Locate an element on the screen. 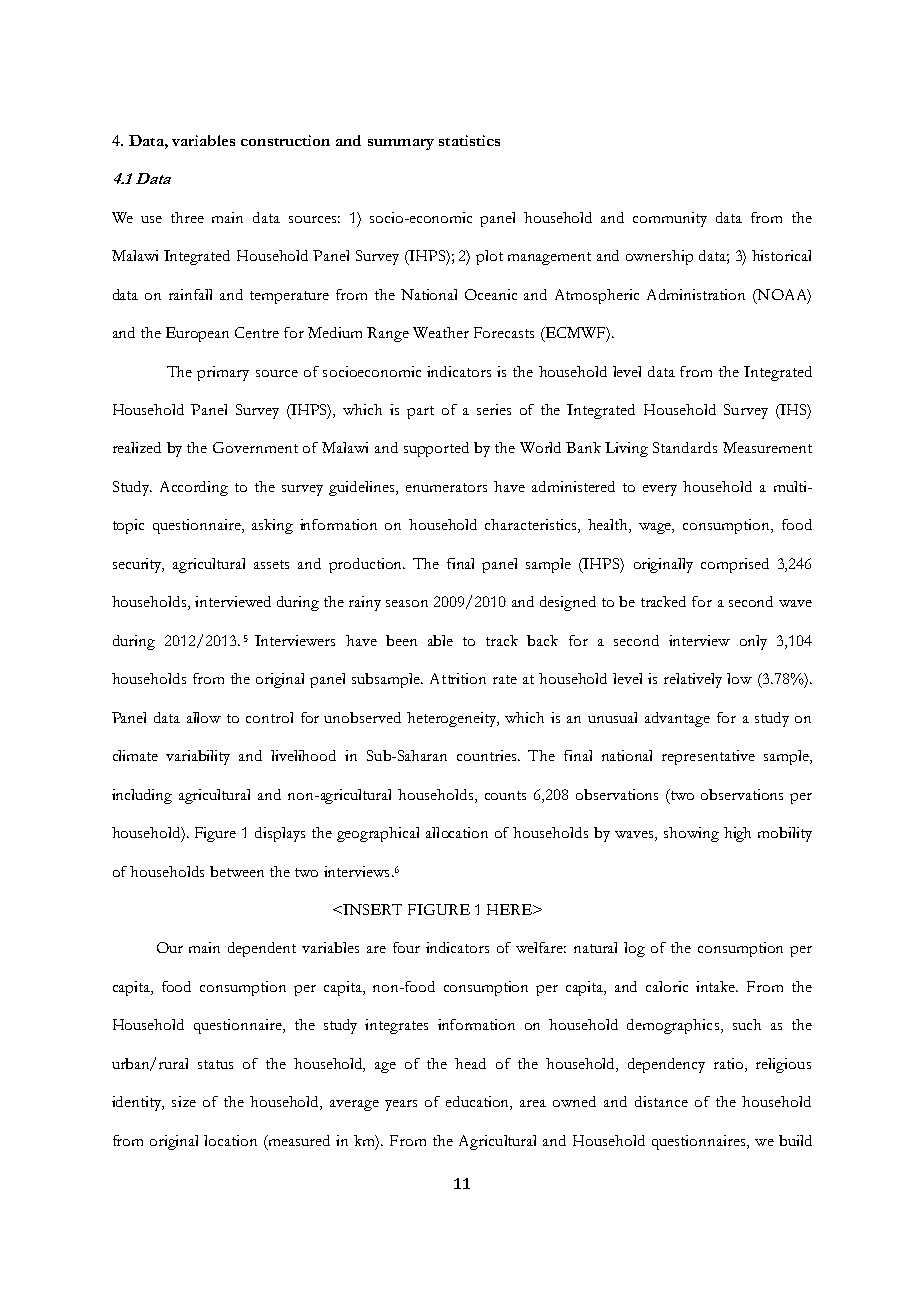 The height and width of the screenshot is (1308, 924). size is located at coordinates (184, 1101).
